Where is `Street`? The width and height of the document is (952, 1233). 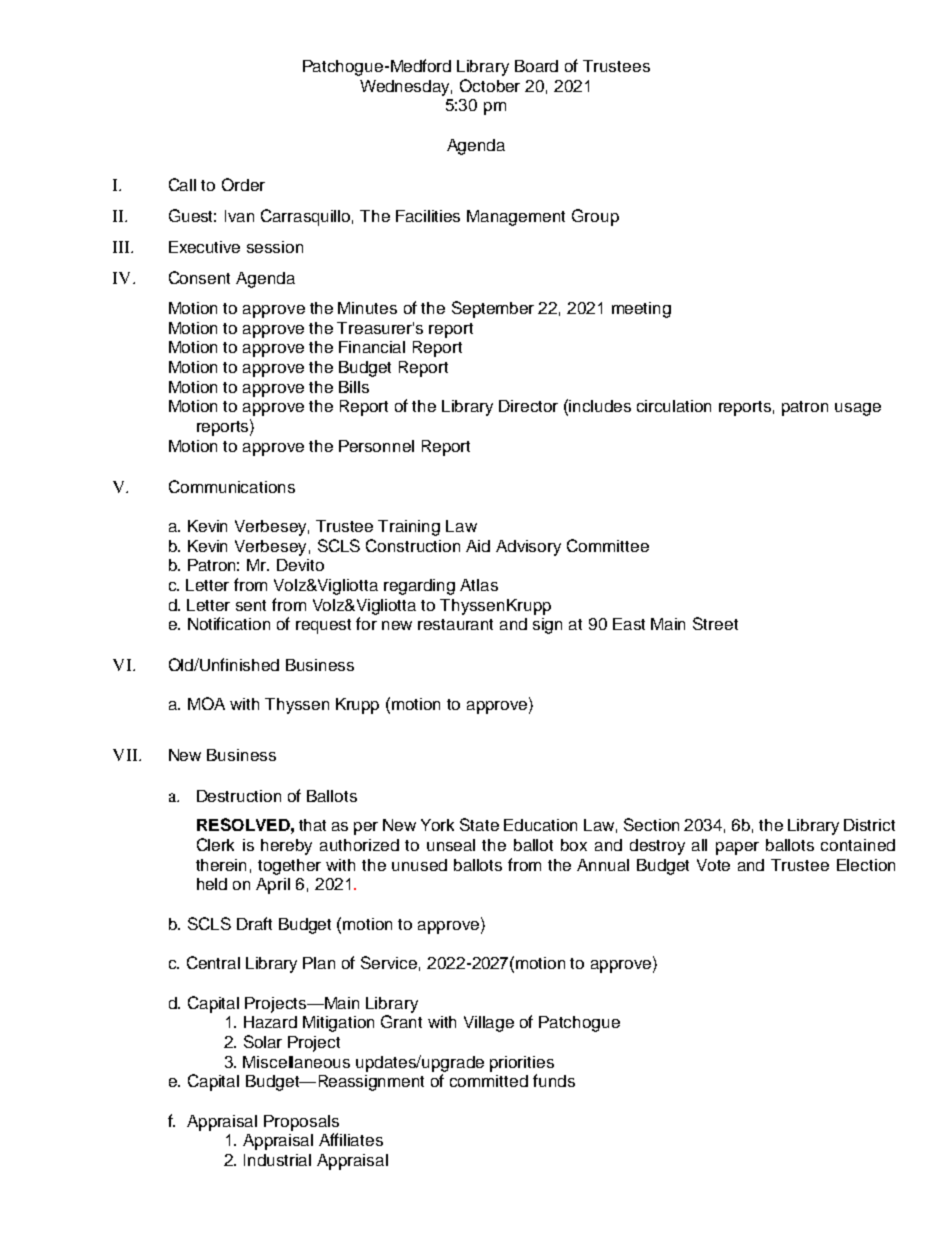 Street is located at coordinates (715, 623).
